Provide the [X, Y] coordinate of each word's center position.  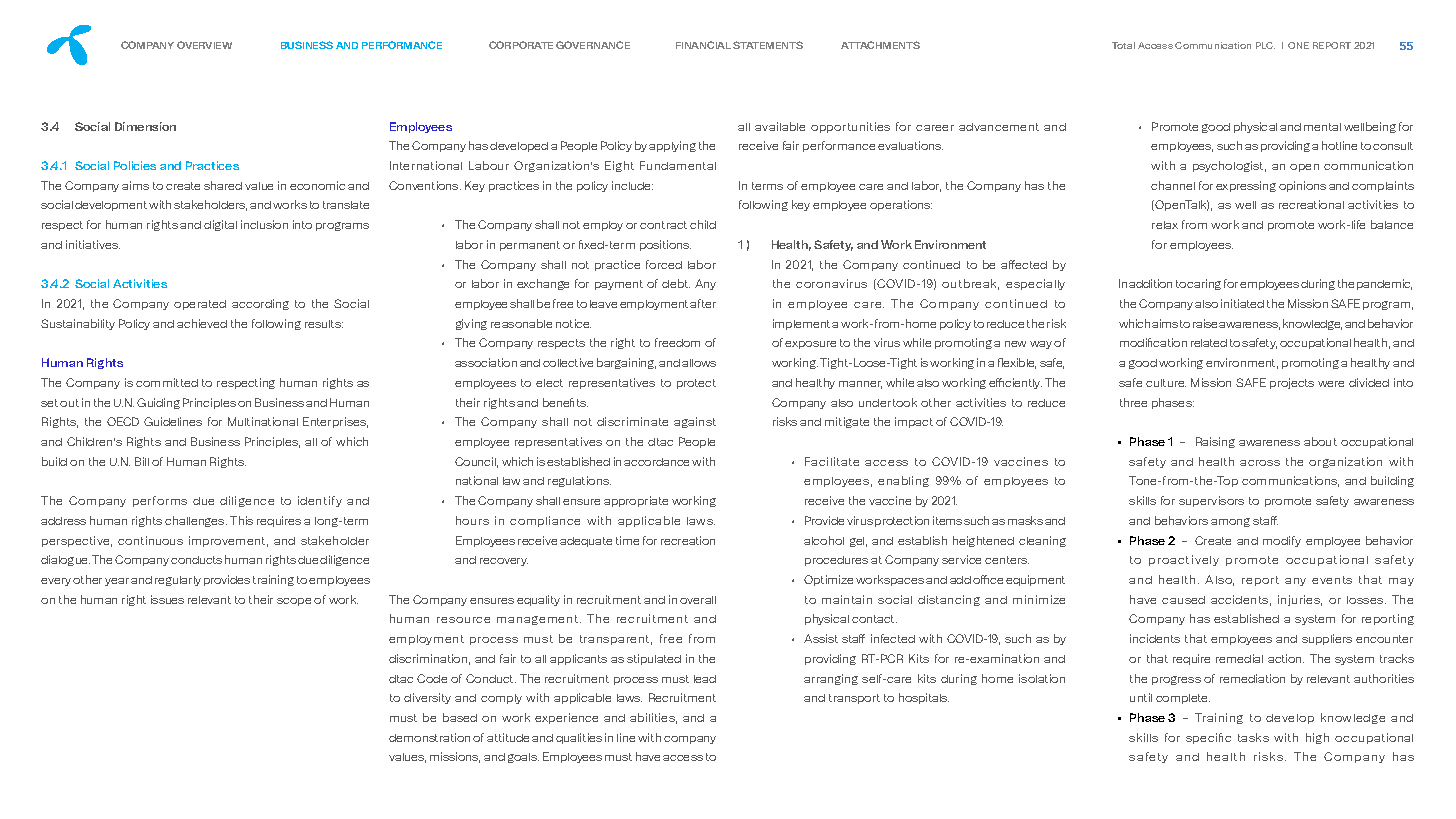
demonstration [429, 737]
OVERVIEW [204, 45]
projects [1292, 383]
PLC [1265, 45]
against [695, 422]
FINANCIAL [703, 45]
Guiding [158, 403]
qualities [579, 738]
